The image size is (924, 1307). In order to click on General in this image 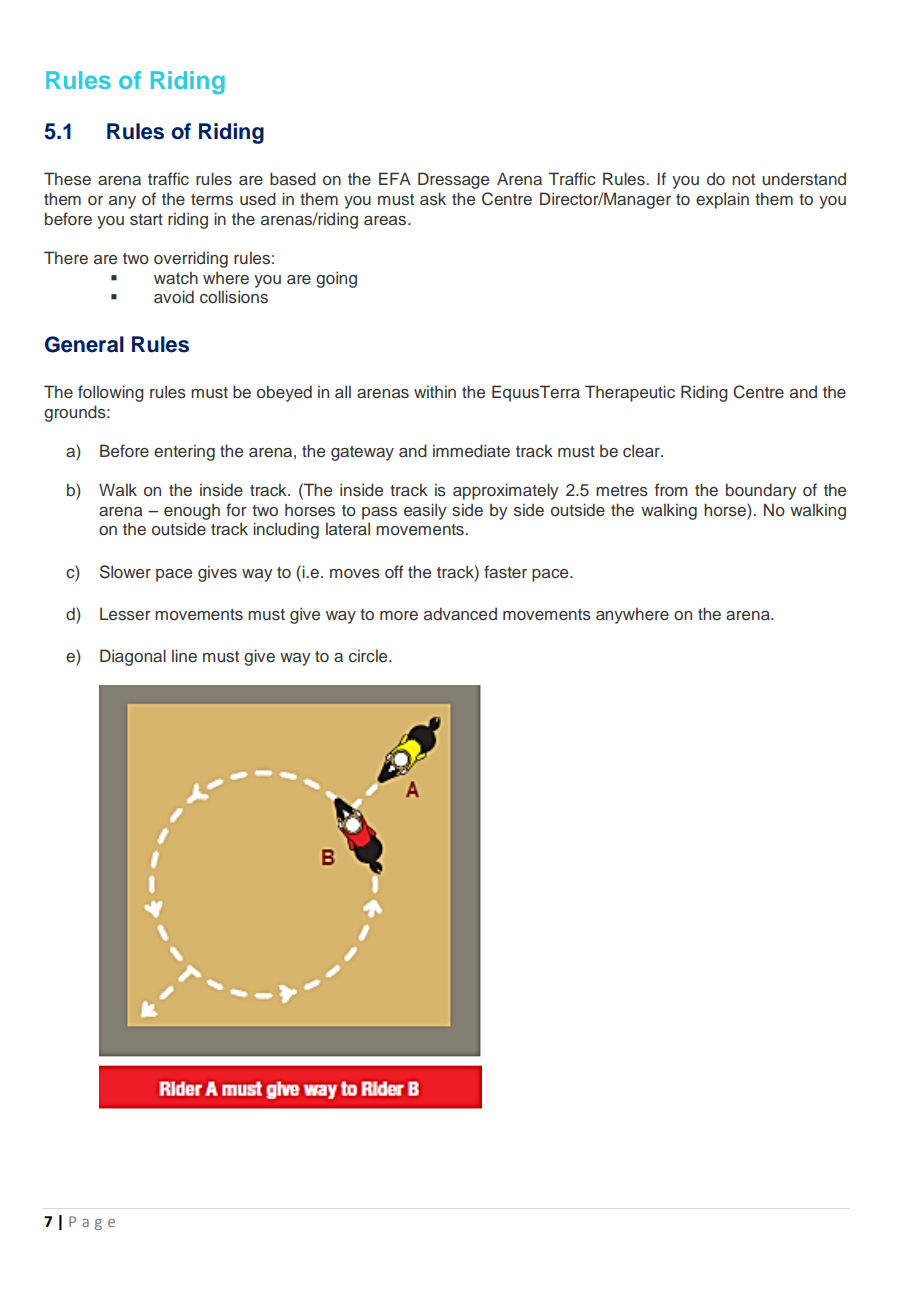, I will do `click(84, 344)`.
